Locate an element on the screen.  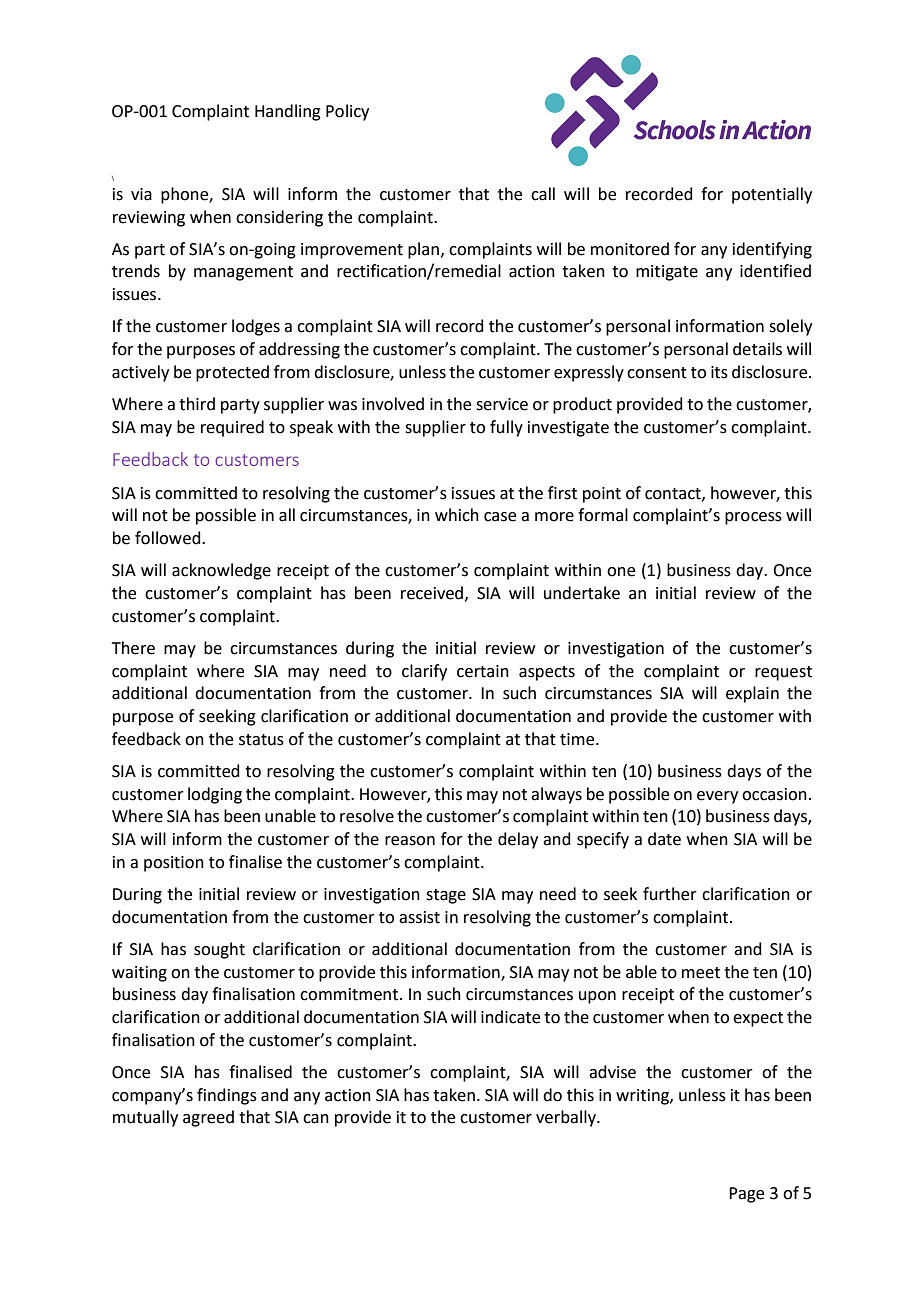
lodging is located at coordinates (215, 795).
